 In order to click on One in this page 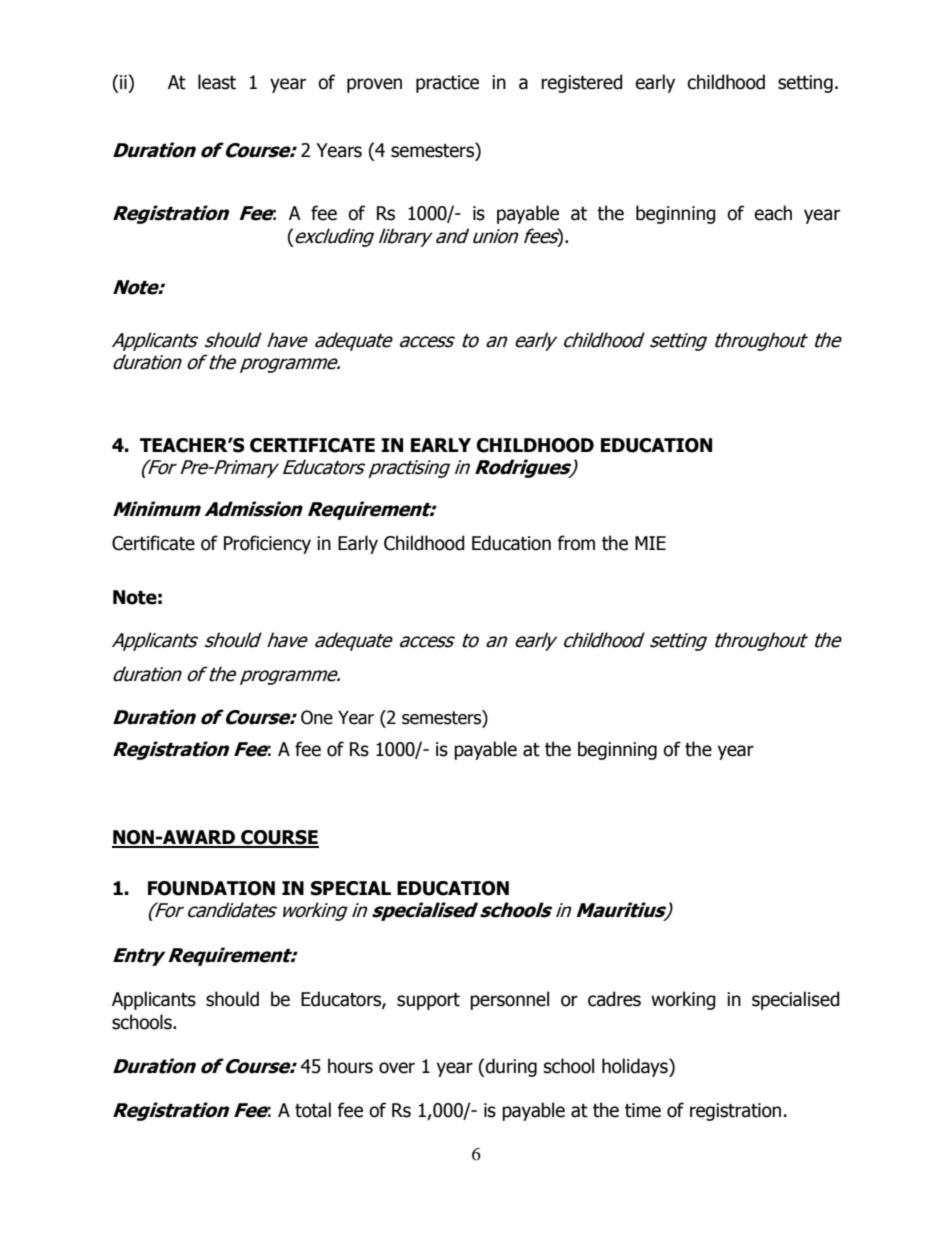, I will do `click(317, 717)`.
